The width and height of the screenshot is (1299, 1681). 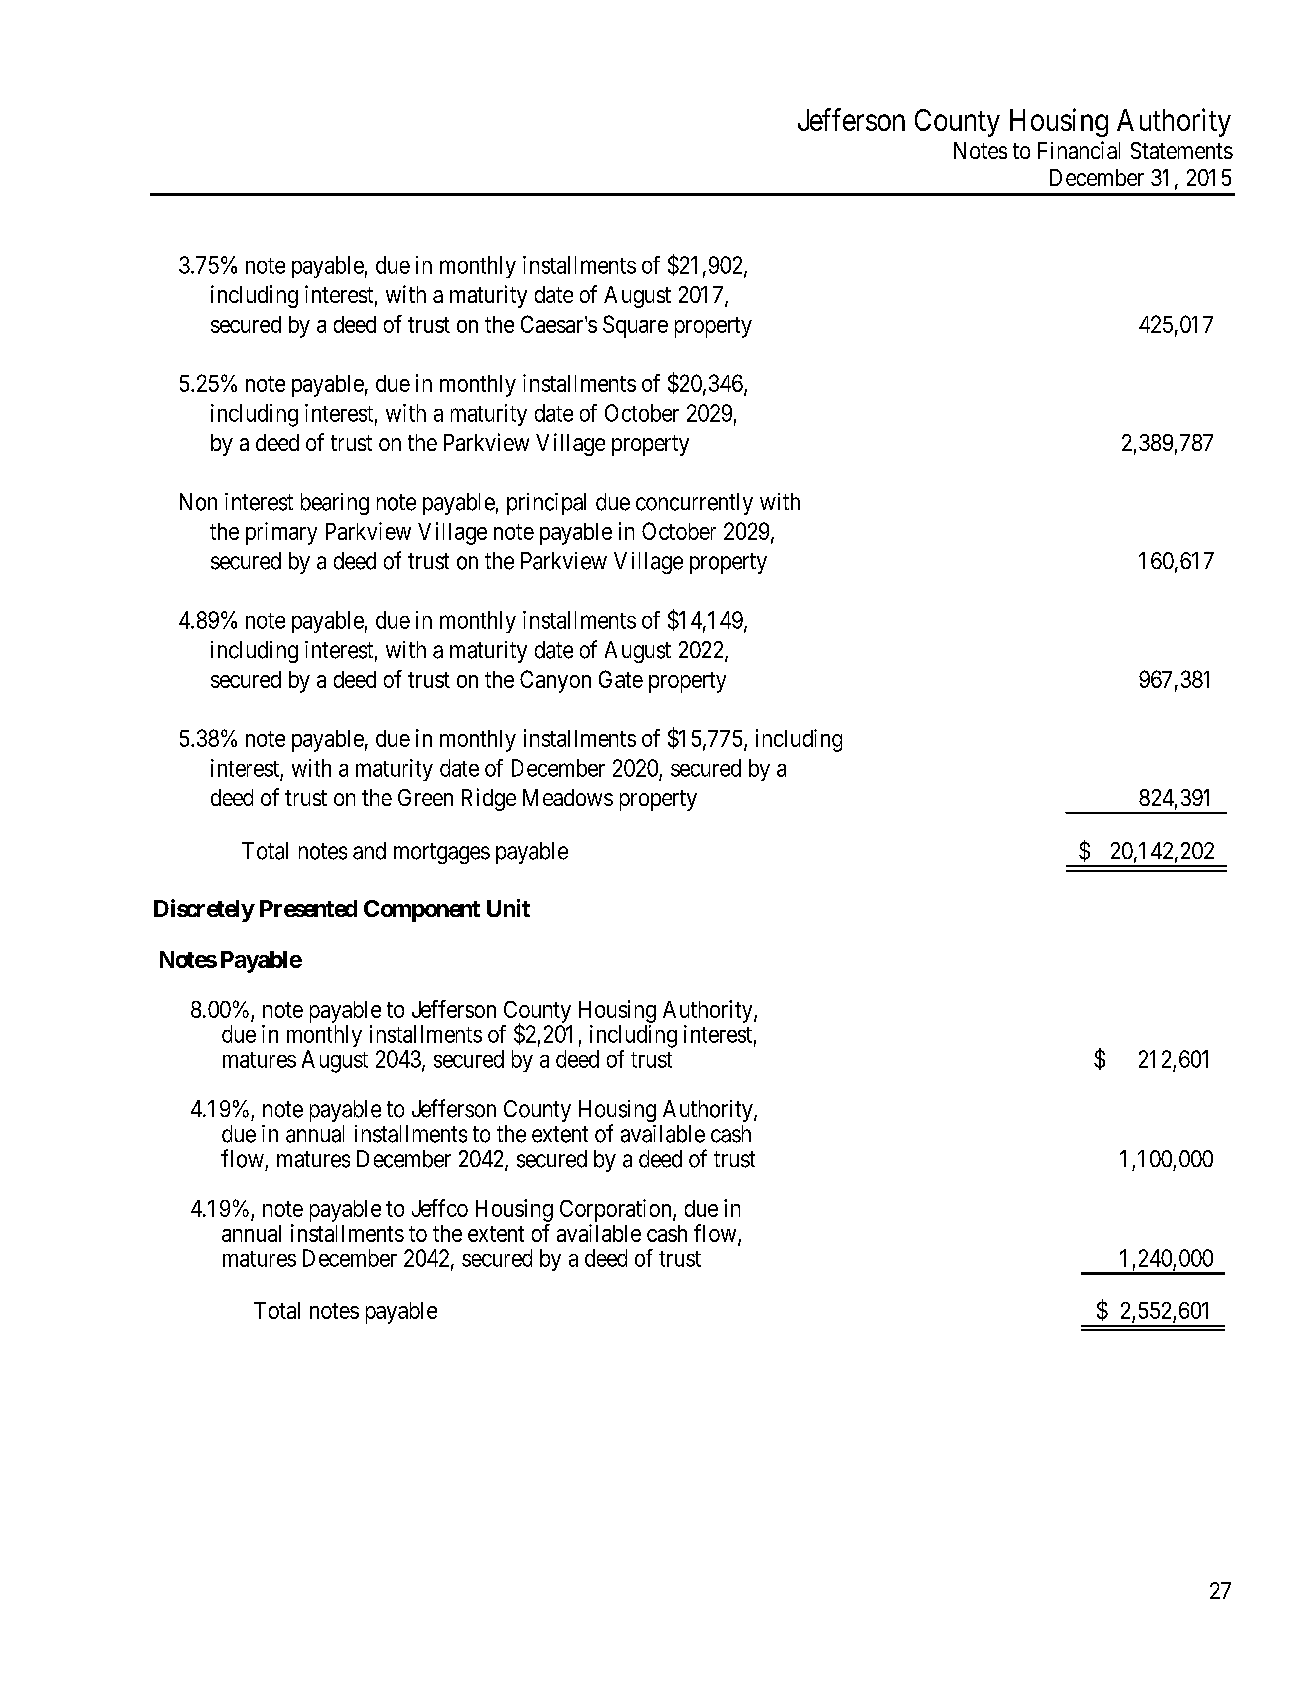 What do you see at coordinates (617, 1210) in the screenshot?
I see `Corporation` at bounding box center [617, 1210].
